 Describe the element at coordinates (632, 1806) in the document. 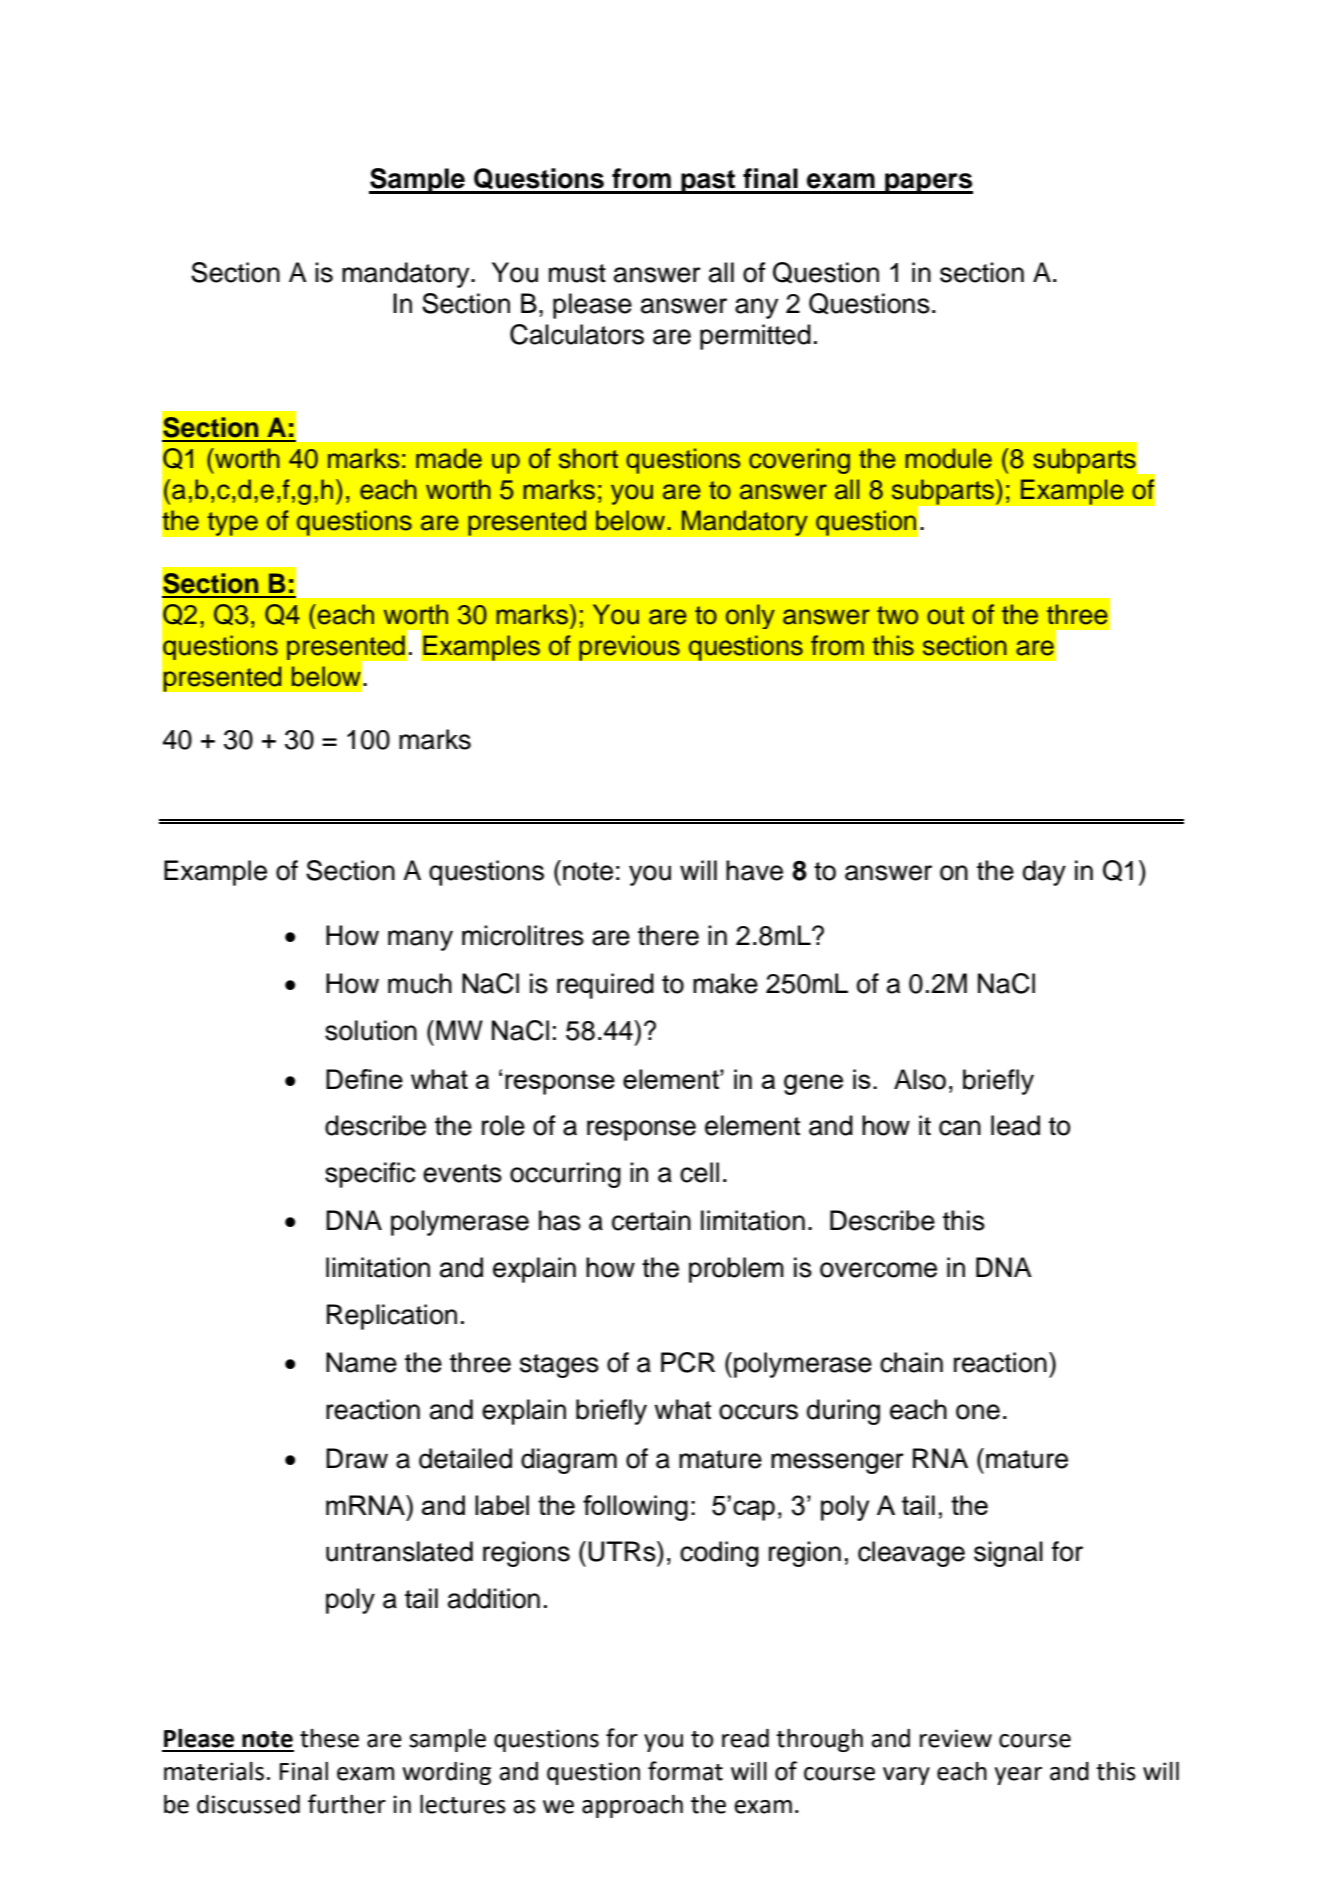

I see `approach` at that location.
